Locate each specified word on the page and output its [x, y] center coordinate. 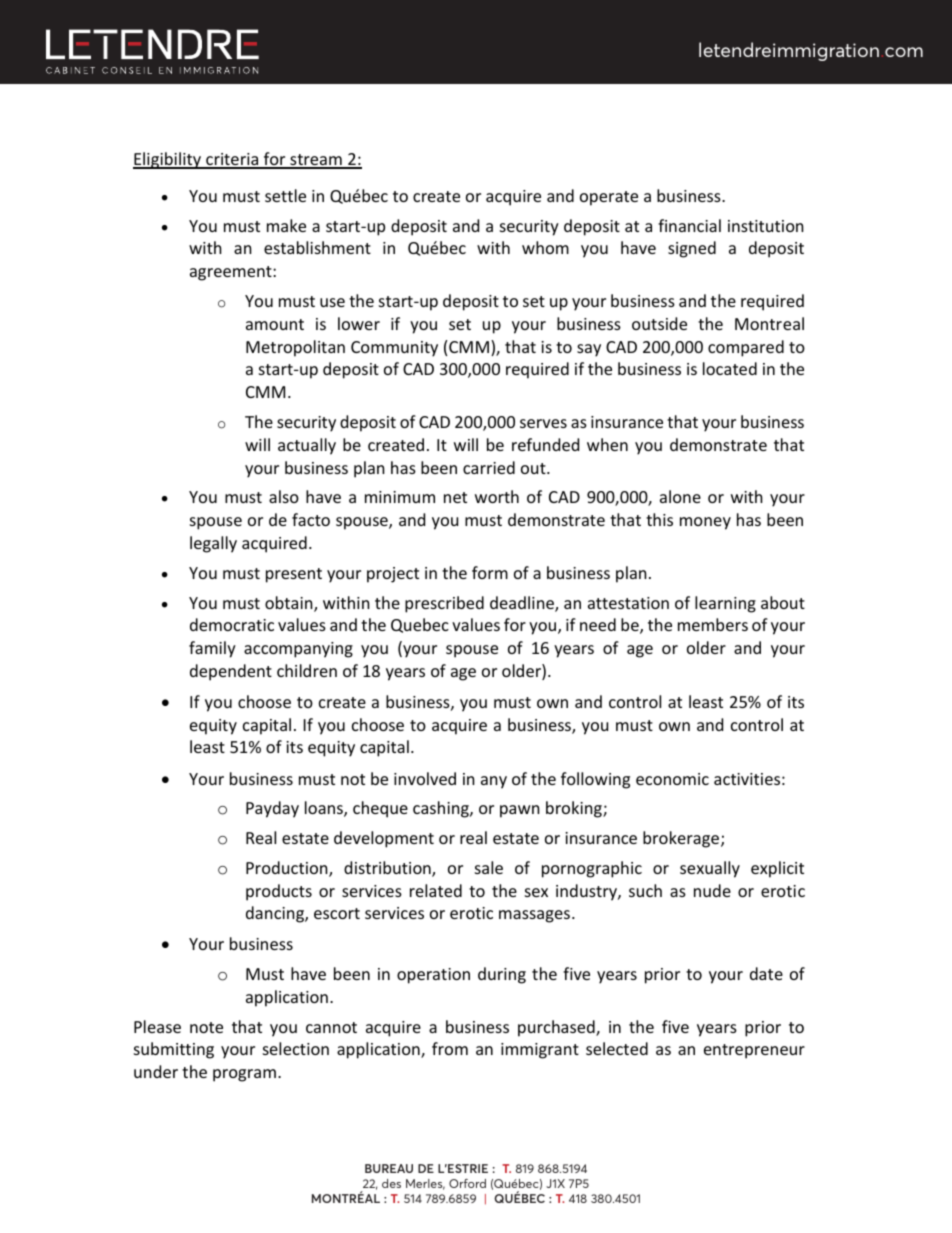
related [436, 890]
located [730, 368]
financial [689, 225]
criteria [232, 160]
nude [712, 890]
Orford [467, 1183]
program [244, 1075]
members [713, 624]
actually [307, 446]
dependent [231, 672]
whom [545, 247]
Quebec [420, 625]
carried [489, 467]
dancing [276, 914]
